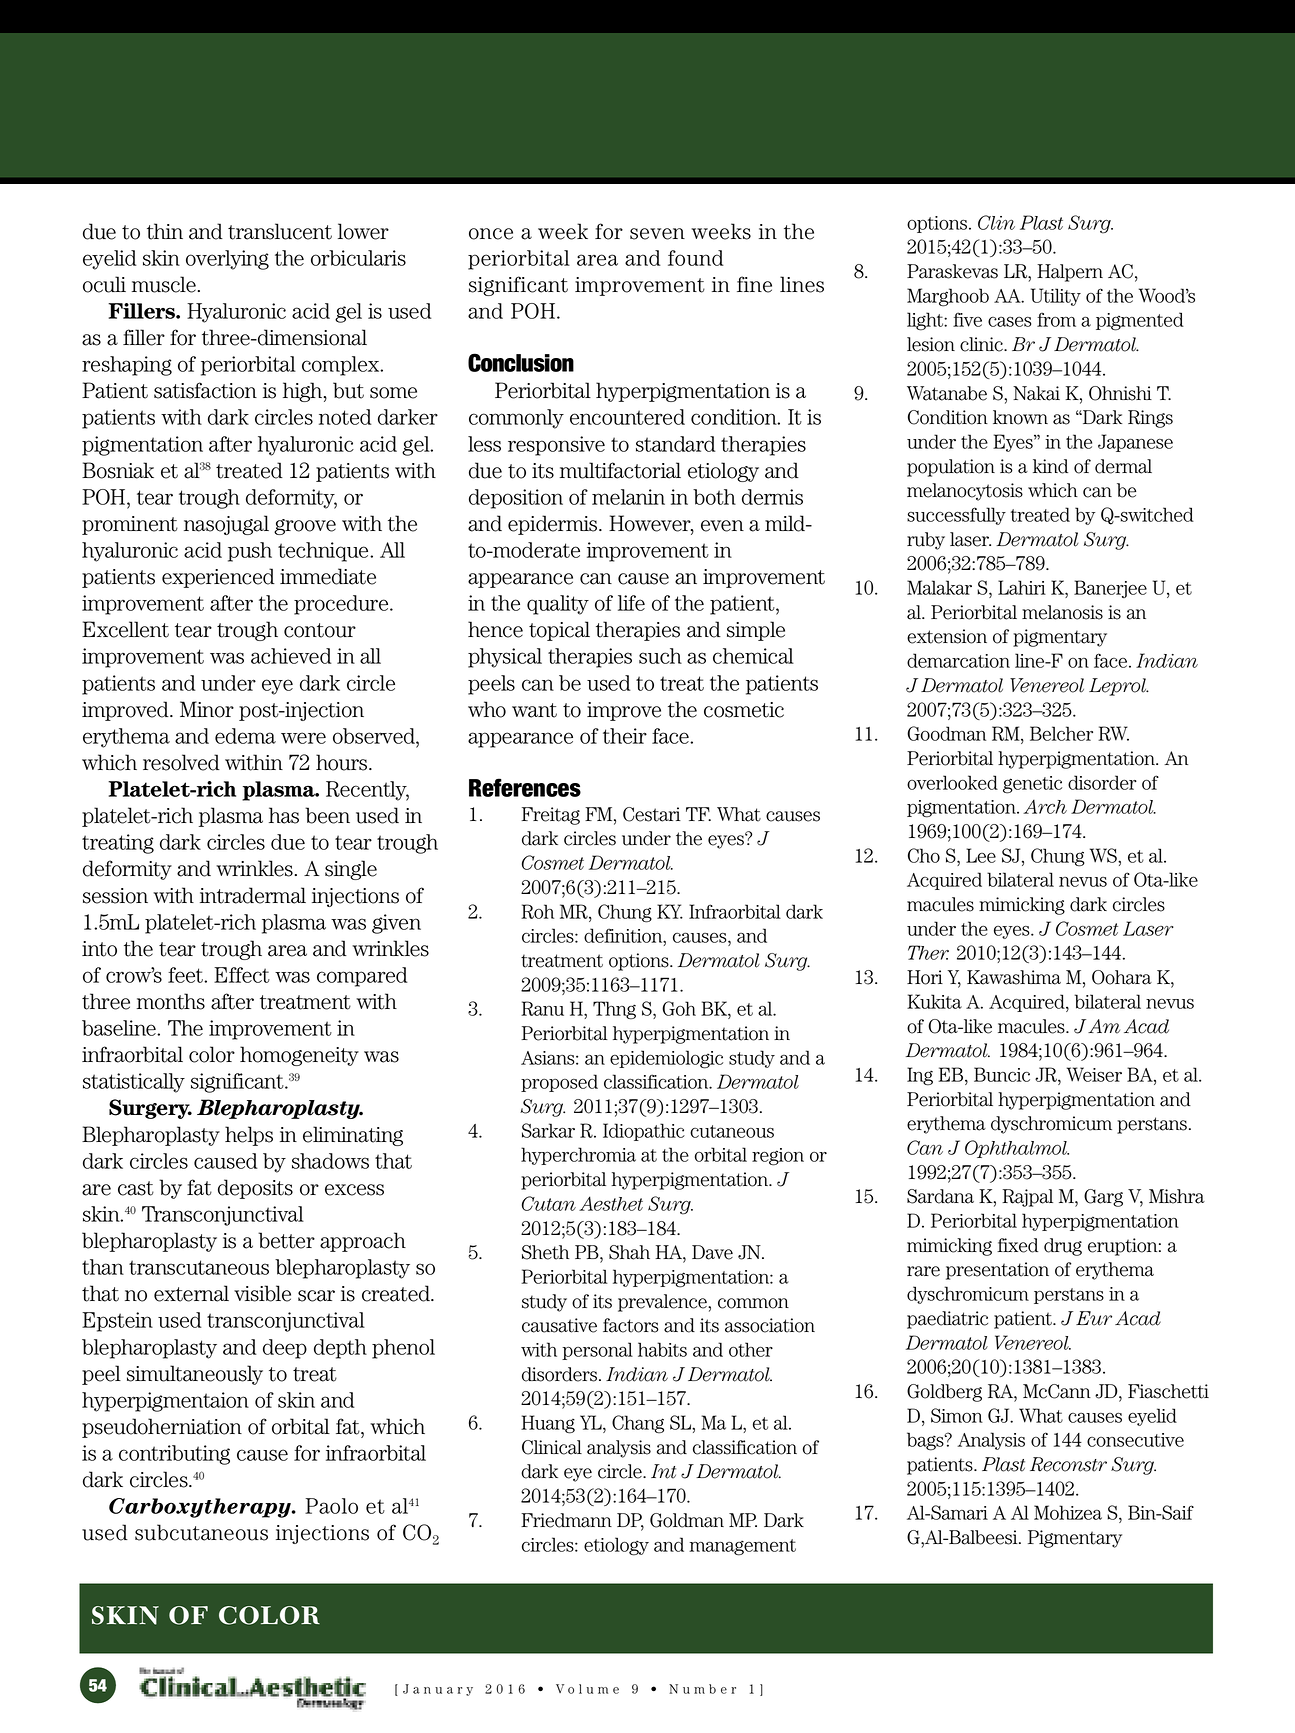  Describe the element at coordinates (207, 709) in the screenshot. I see `Minor` at that location.
